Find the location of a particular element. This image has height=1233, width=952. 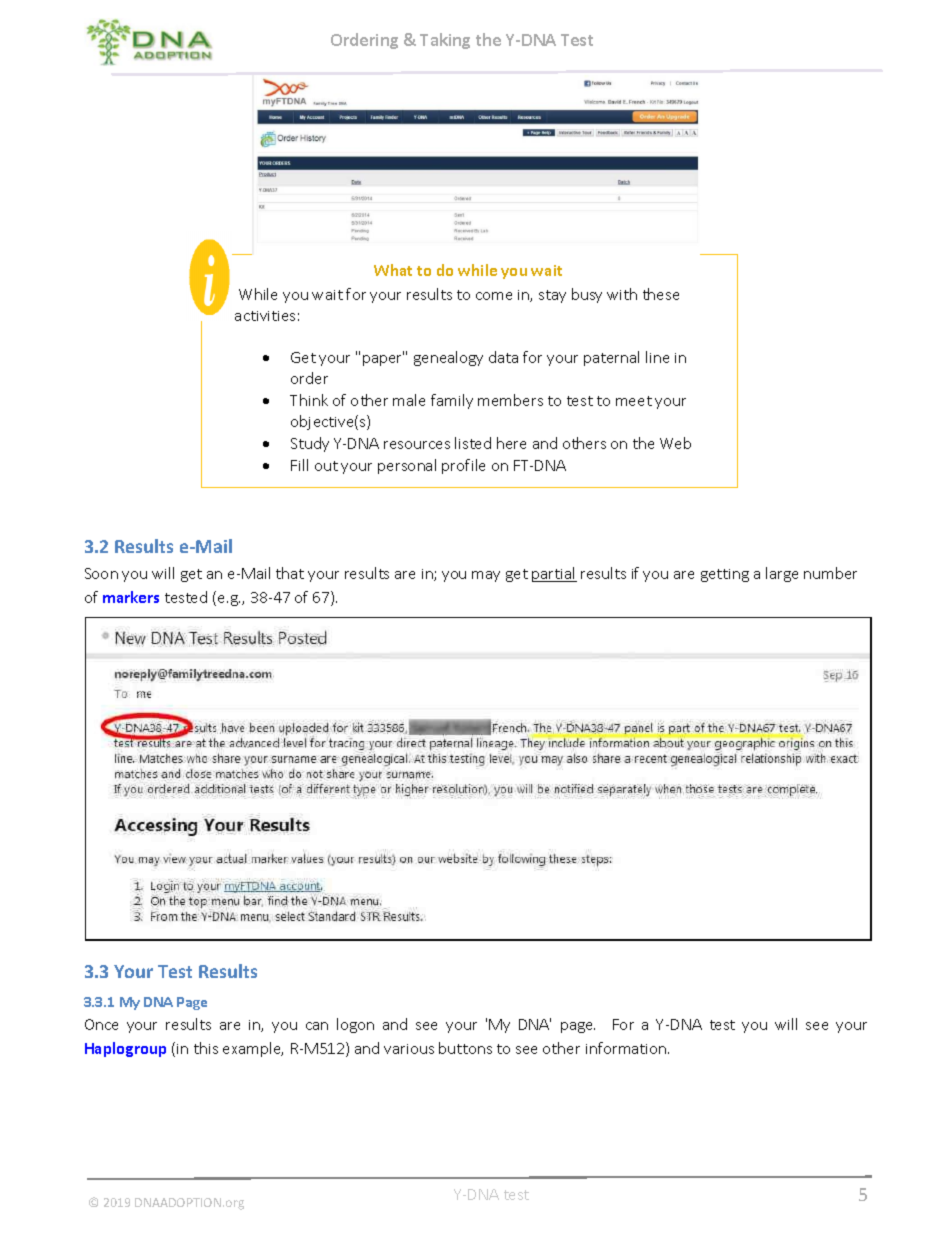

may is located at coordinates (486, 576).
